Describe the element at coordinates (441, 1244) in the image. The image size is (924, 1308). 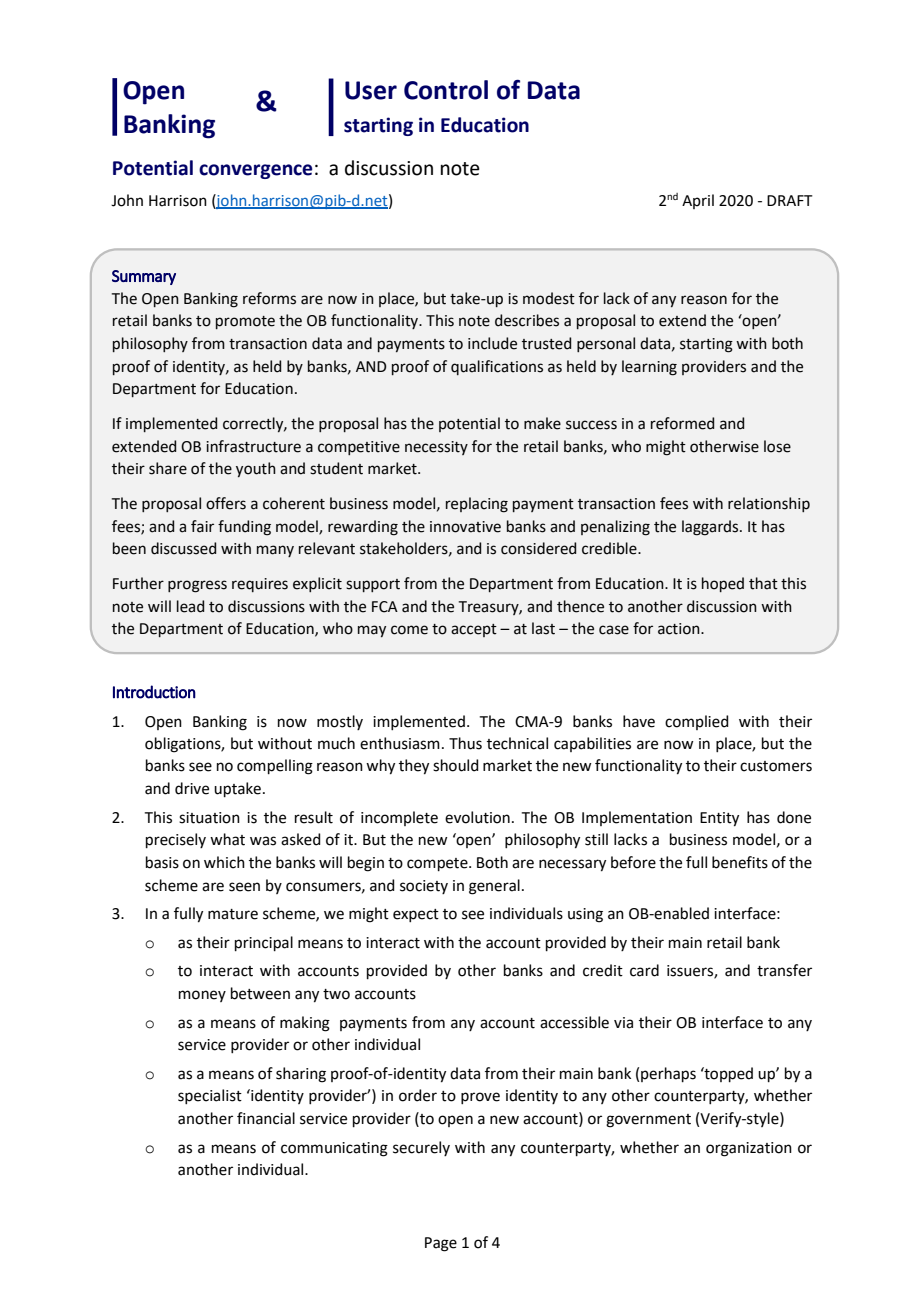
I see `Page` at that location.
